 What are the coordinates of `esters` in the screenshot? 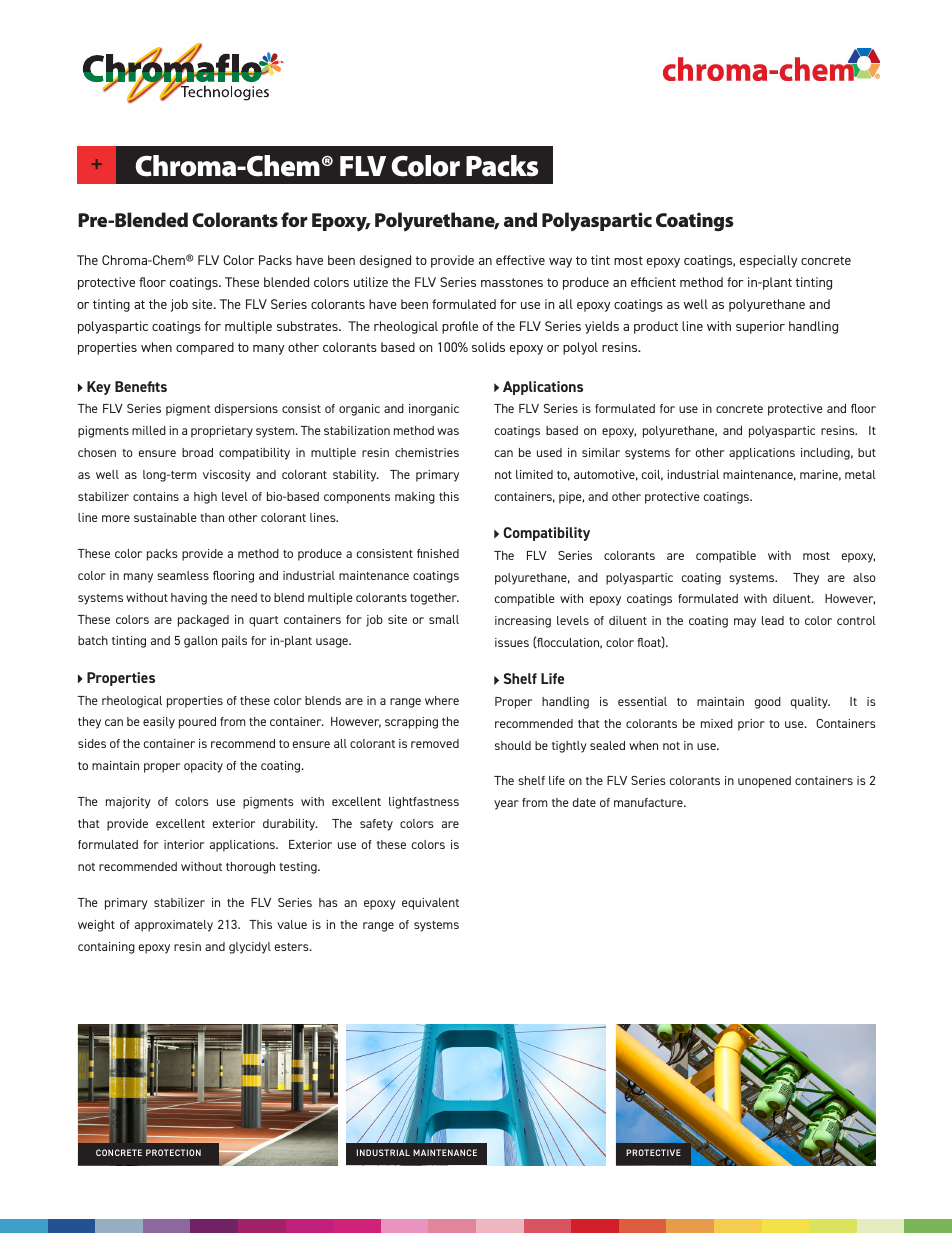 It's located at (293, 947).
